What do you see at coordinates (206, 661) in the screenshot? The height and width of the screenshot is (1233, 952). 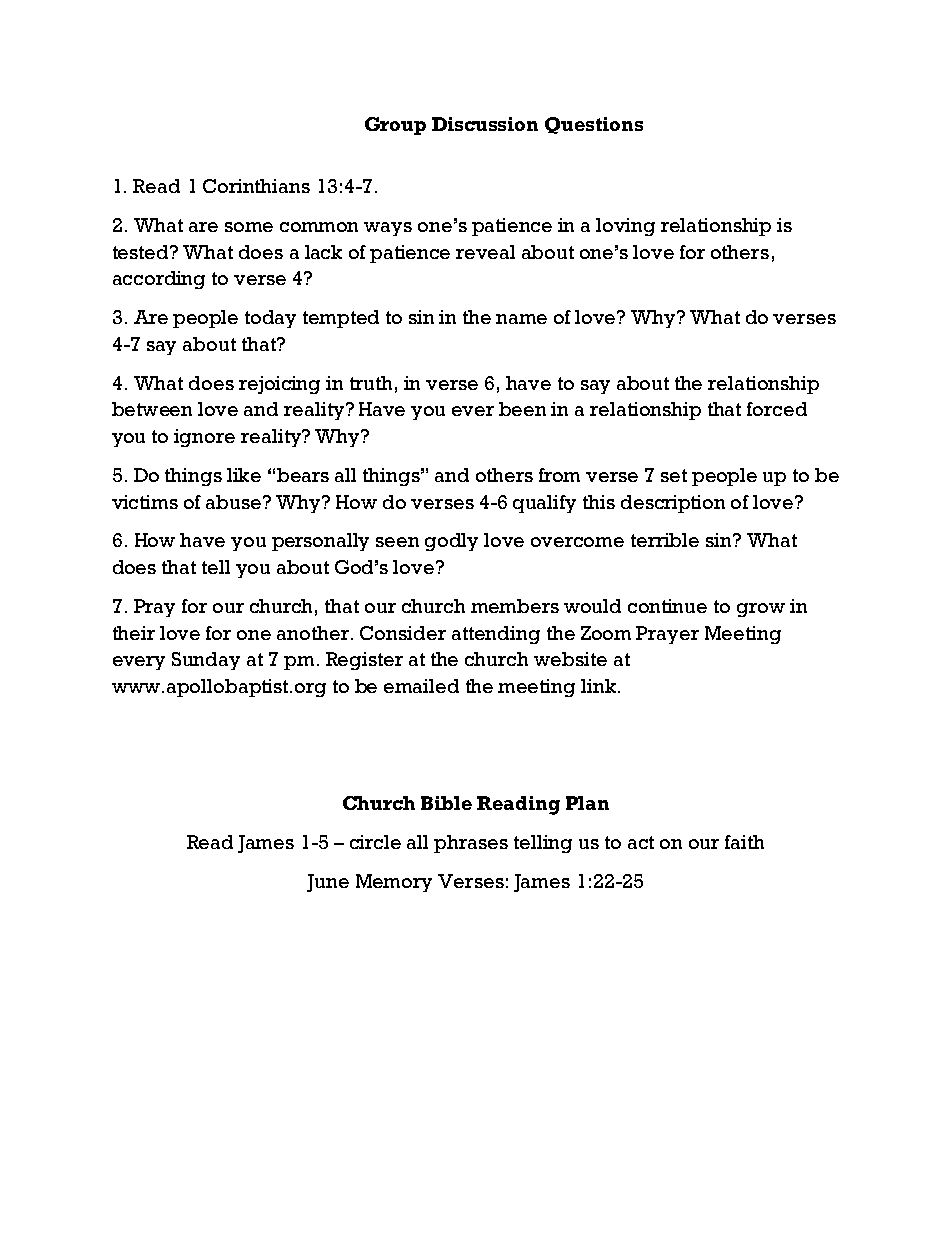 I see `Sunday` at bounding box center [206, 661].
